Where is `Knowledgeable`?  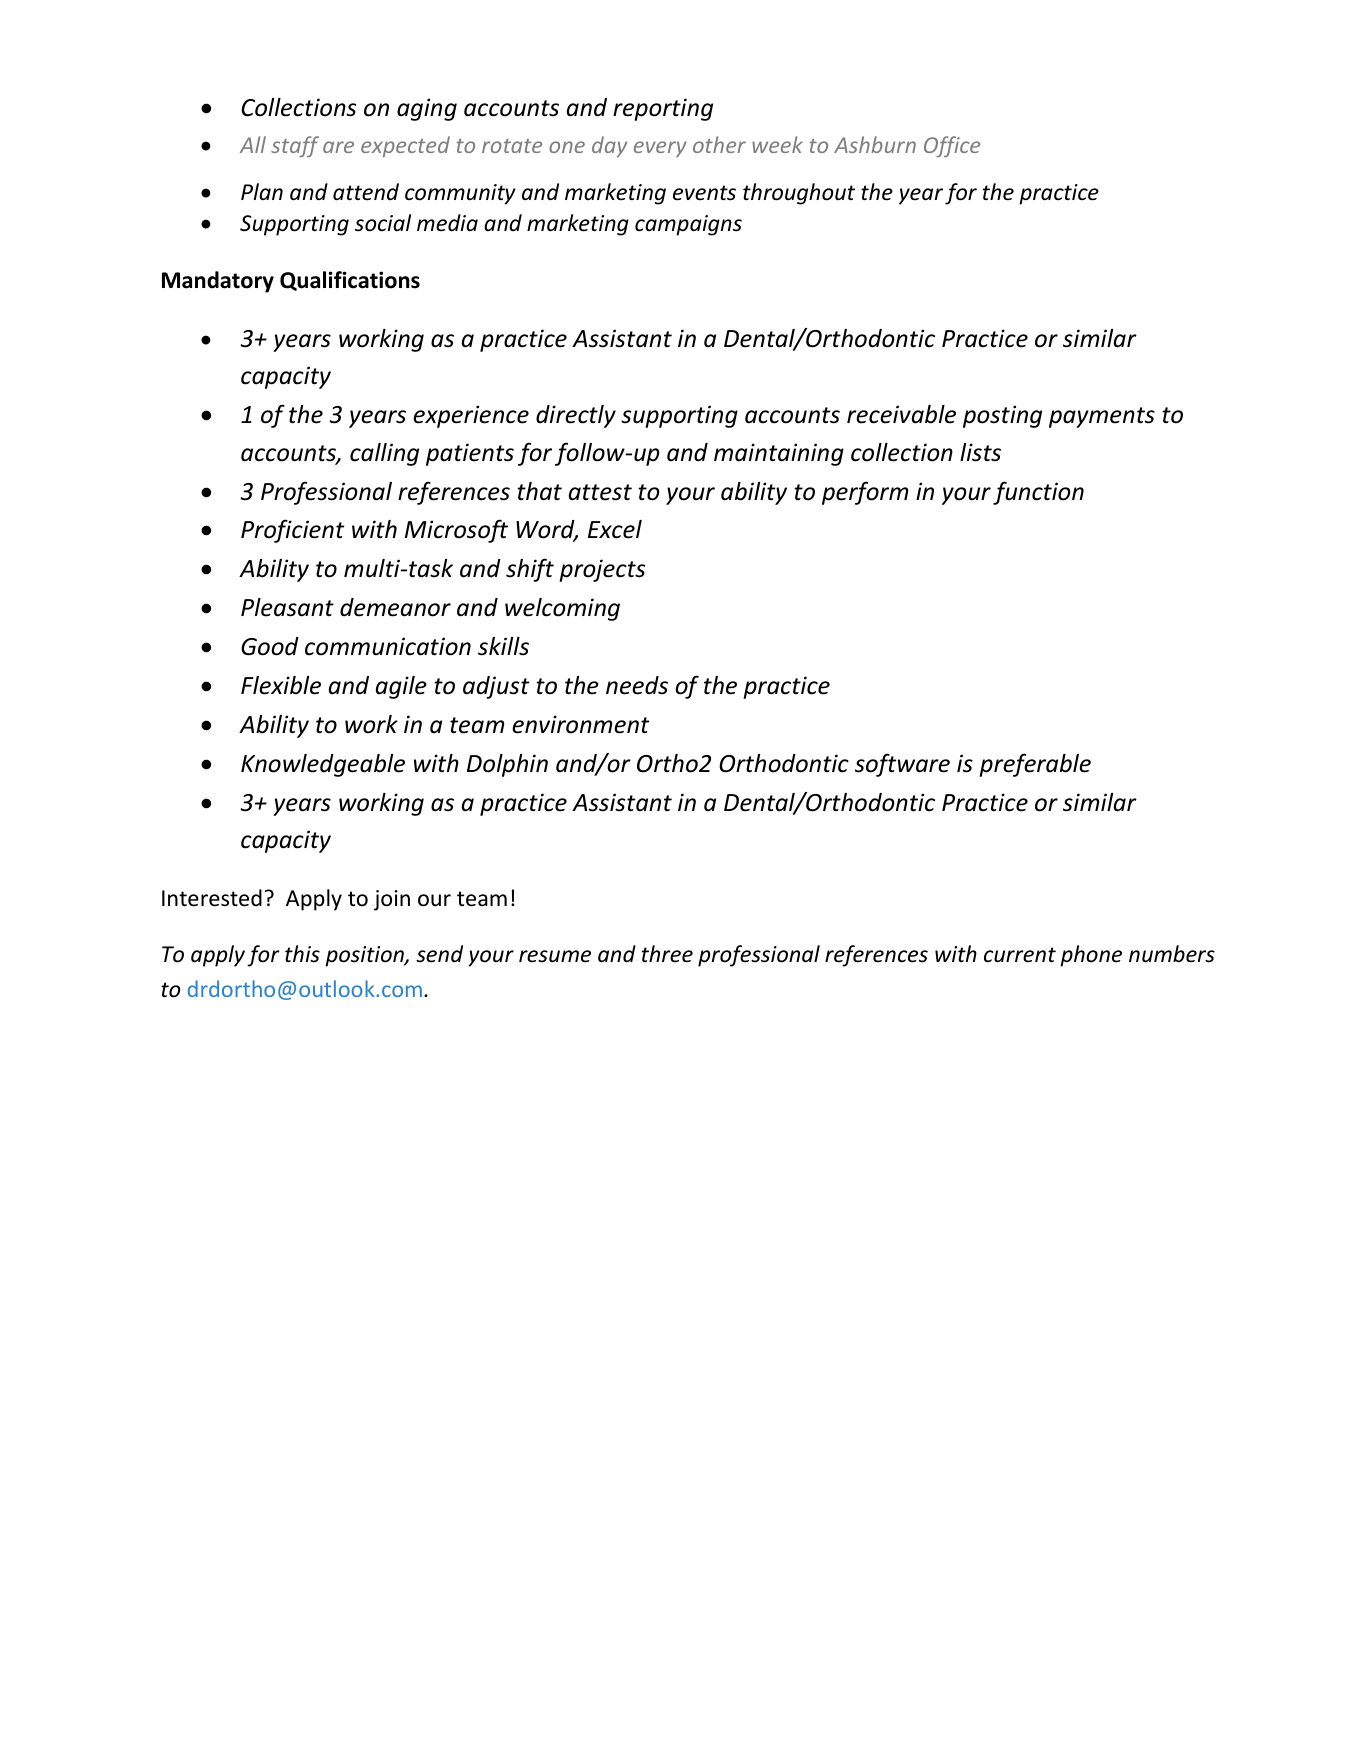
Knowledgeable is located at coordinates (323, 765).
